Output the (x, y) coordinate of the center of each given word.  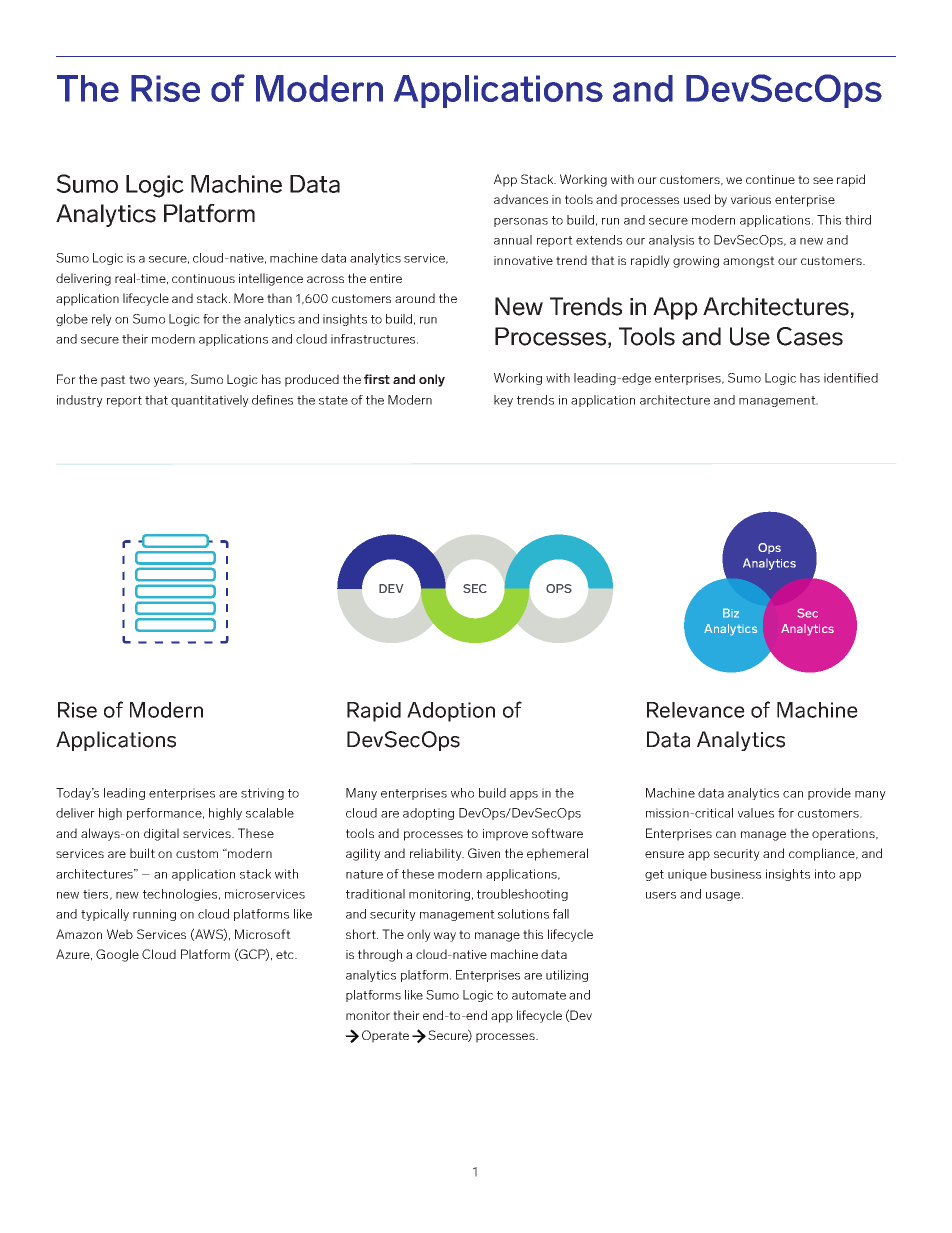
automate (539, 995)
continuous (203, 278)
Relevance (696, 710)
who (462, 793)
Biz (731, 613)
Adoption (451, 712)
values (756, 813)
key (503, 401)
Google (117, 955)
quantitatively (210, 401)
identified (851, 378)
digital (161, 834)
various (751, 199)
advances (521, 199)
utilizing (567, 976)
